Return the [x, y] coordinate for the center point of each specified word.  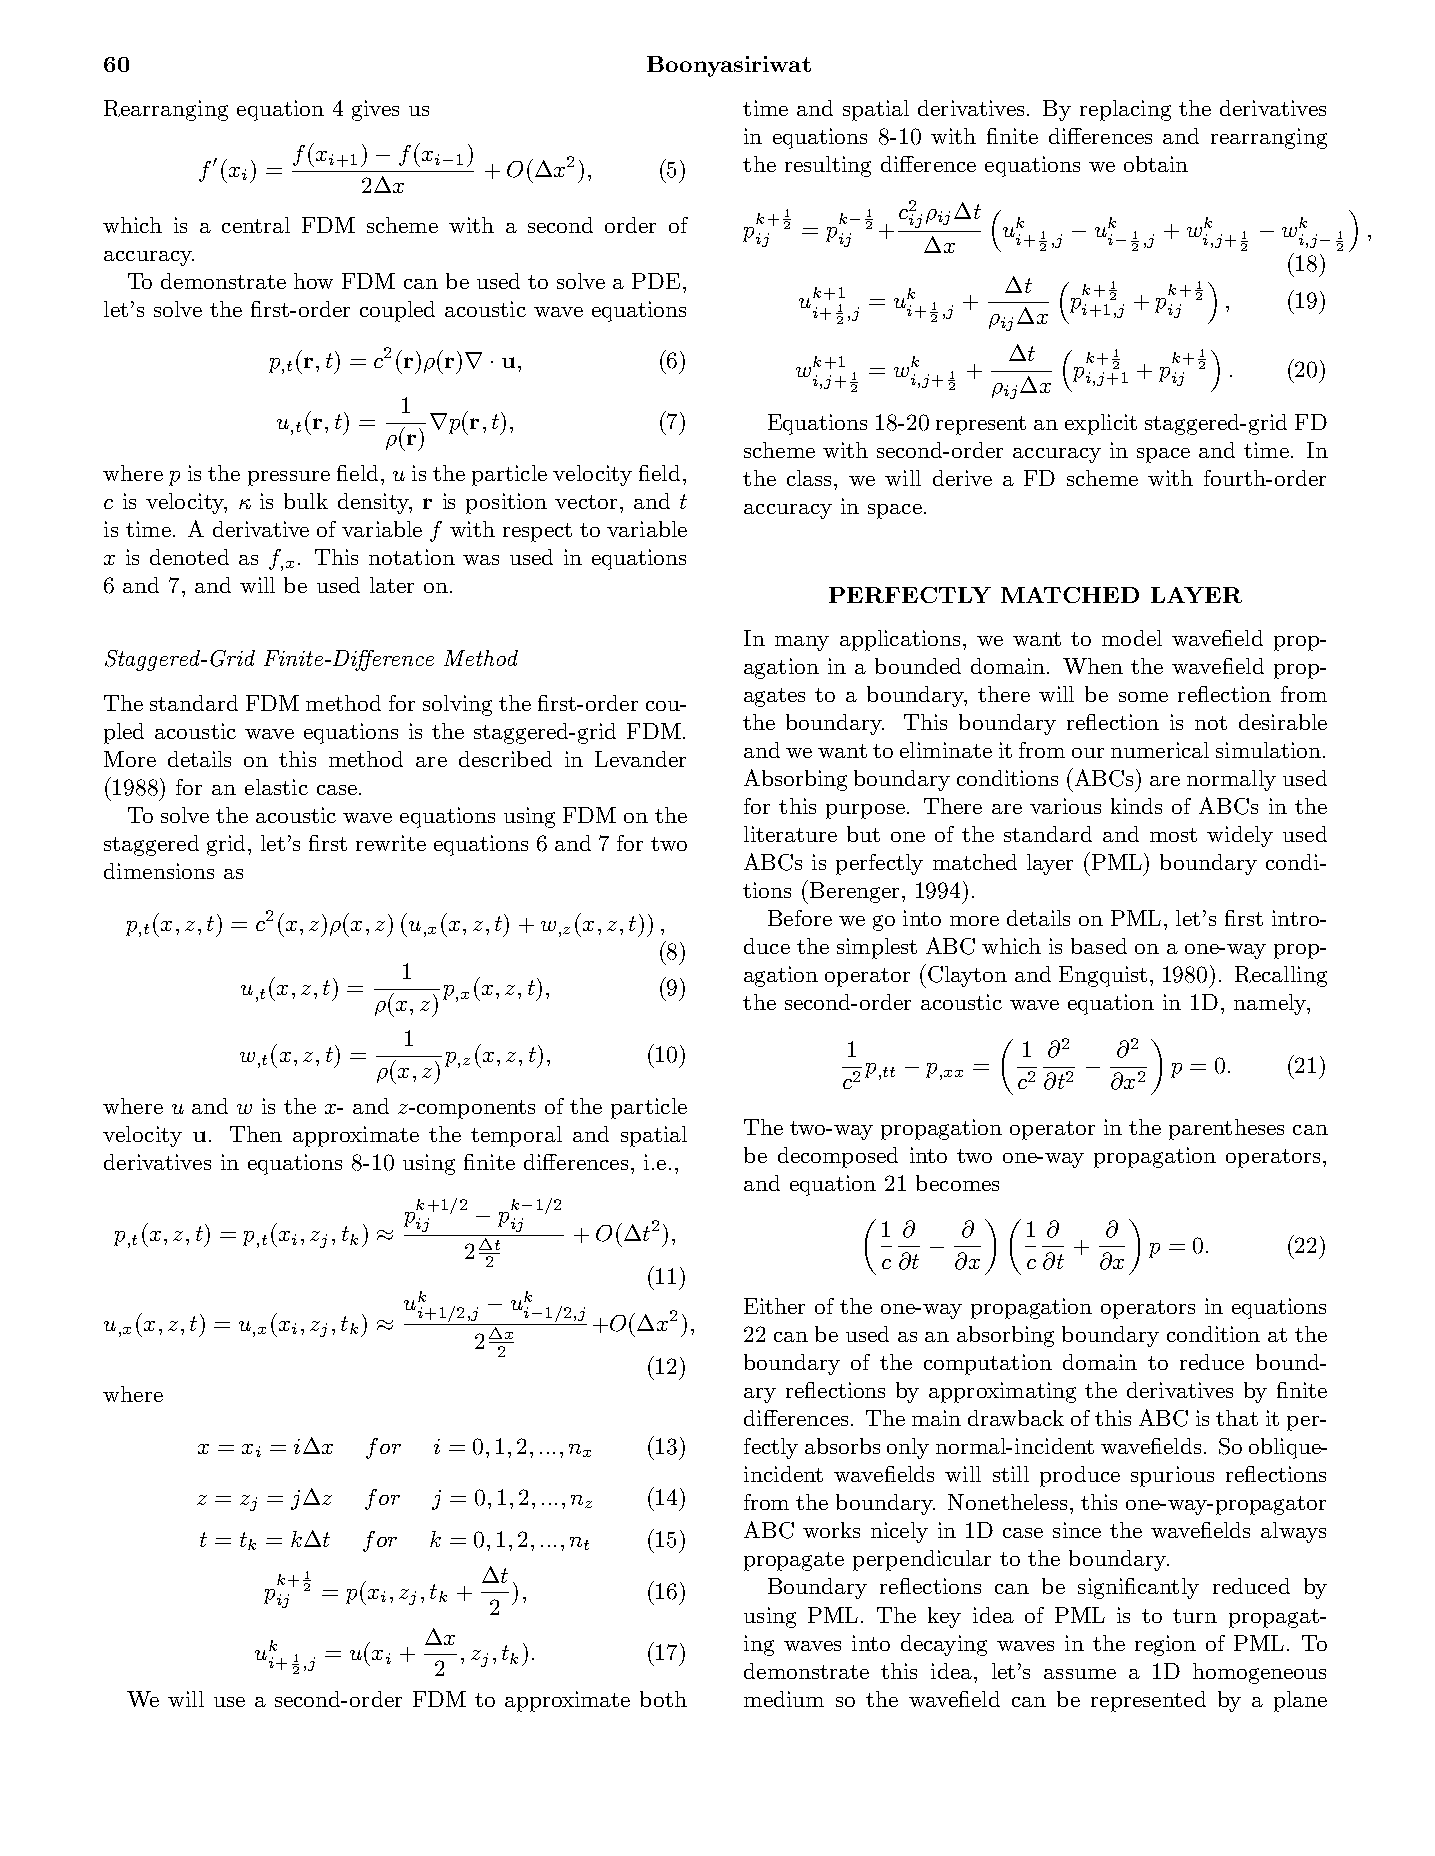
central [256, 225]
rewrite [391, 843]
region [1165, 1645]
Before [800, 918]
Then [256, 1134]
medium [784, 1699]
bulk [306, 501]
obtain [1156, 164]
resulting [828, 166]
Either [774, 1306]
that [1237, 1418]
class [809, 478]
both [663, 1699]
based [1099, 946]
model [1132, 638]
